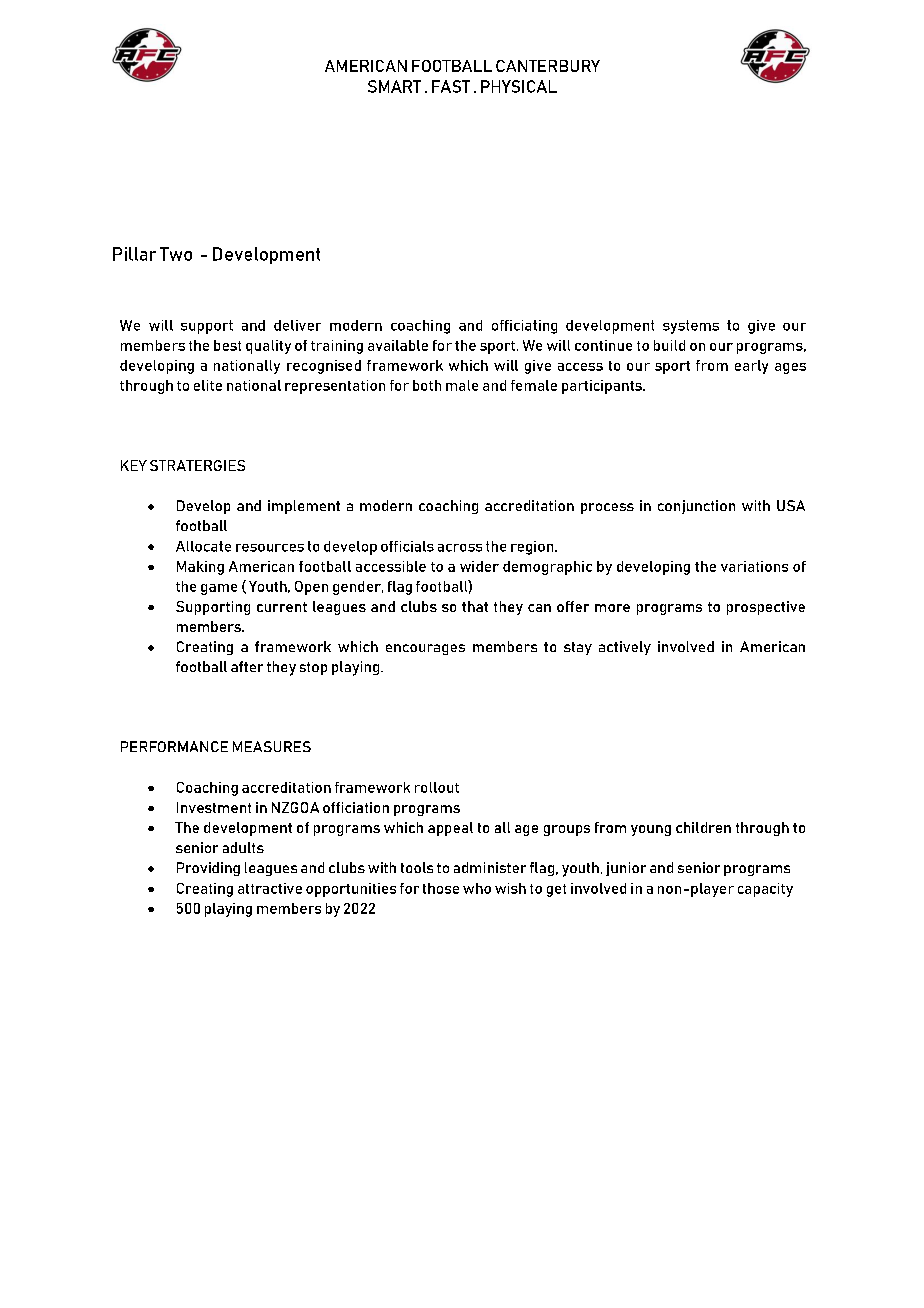 Image resolution: width=924 pixels, height=1308 pixels. Describe the element at coordinates (691, 327) in the screenshot. I see `systems` at that location.
